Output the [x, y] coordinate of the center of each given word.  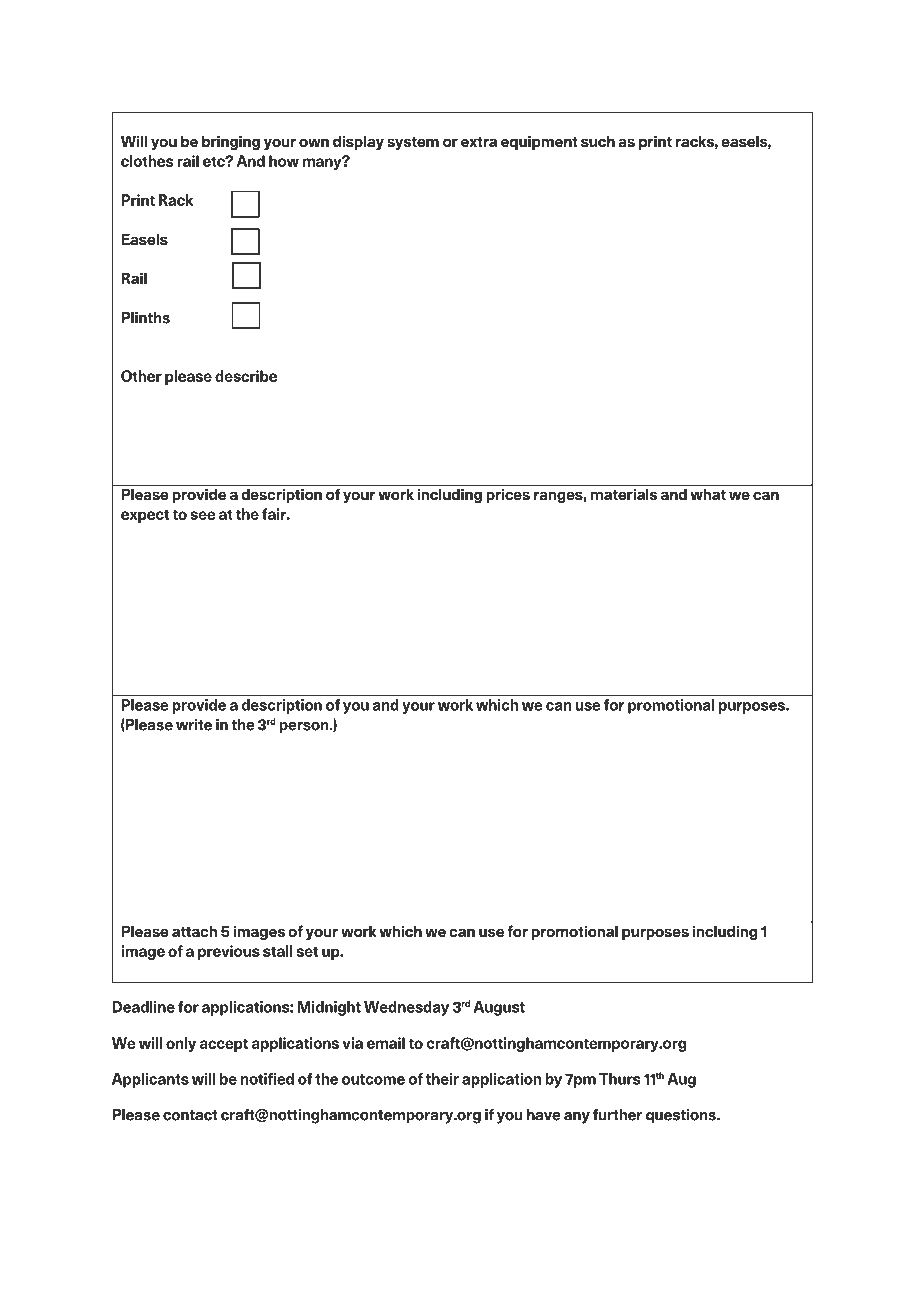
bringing [231, 142]
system [413, 143]
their [442, 1079]
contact [190, 1115]
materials [624, 494]
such [598, 141]
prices [508, 495]
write [194, 725]
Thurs [619, 1079]
